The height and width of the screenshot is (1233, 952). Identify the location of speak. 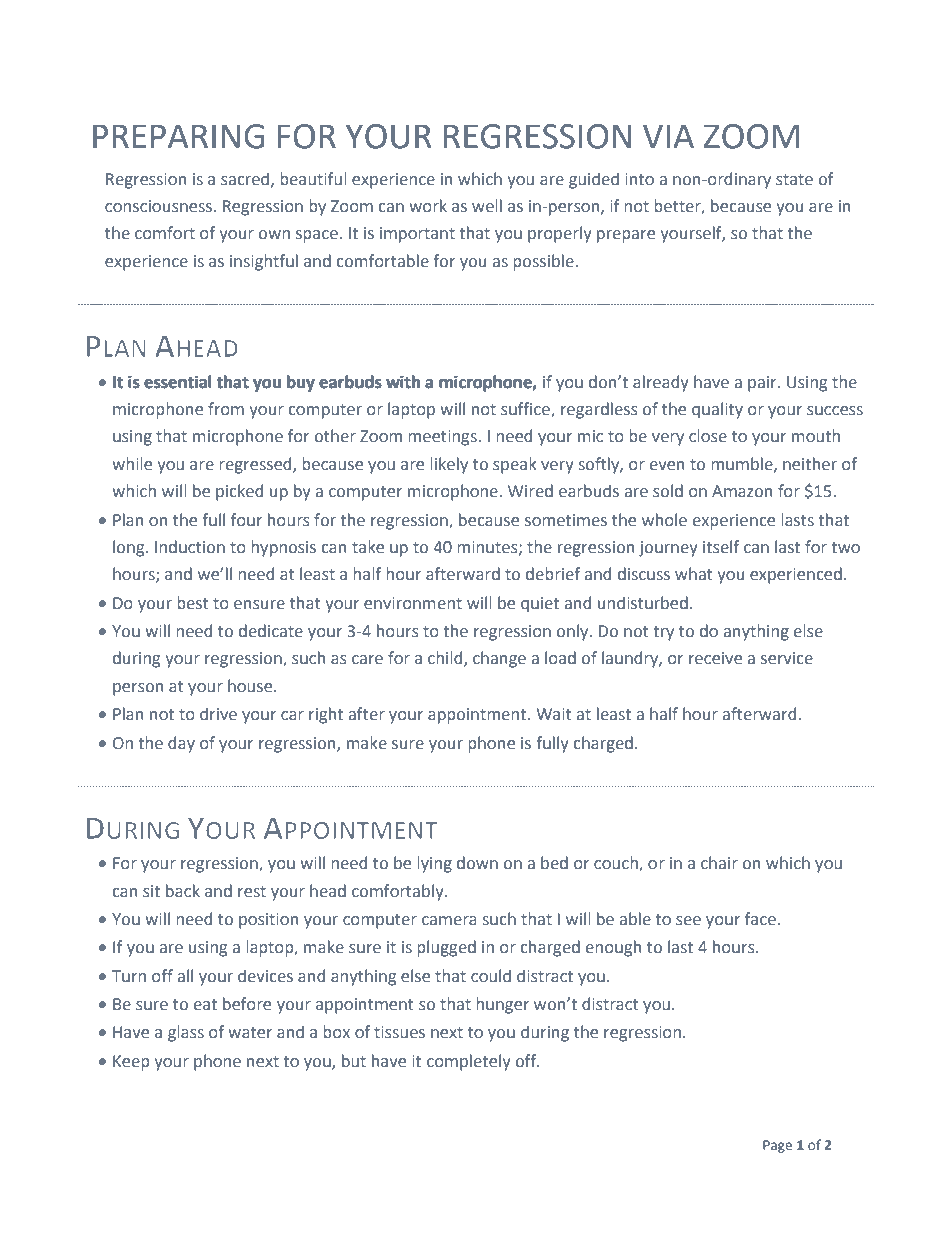
(515, 465).
